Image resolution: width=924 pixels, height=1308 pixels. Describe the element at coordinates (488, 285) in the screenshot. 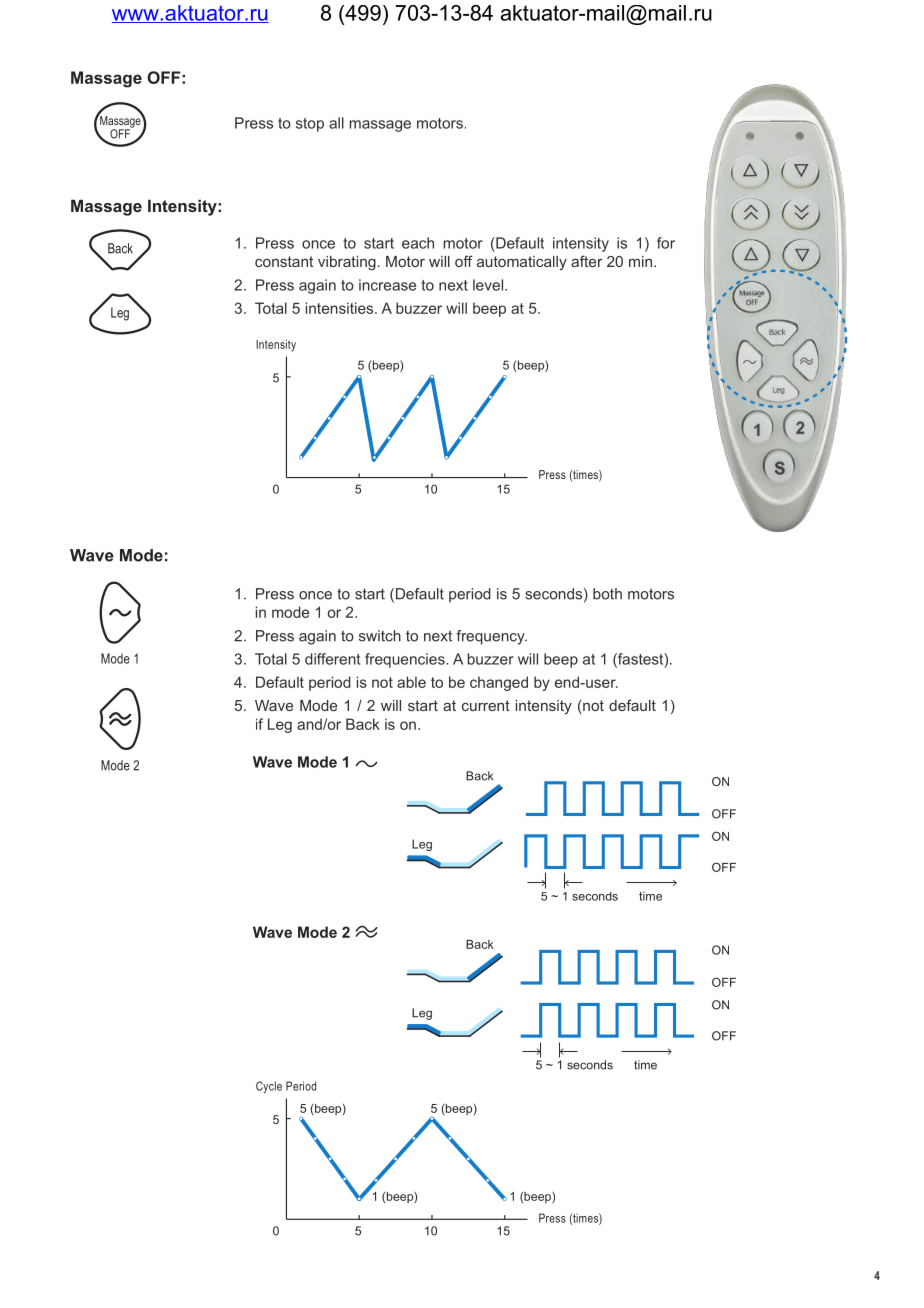

I see `level` at that location.
